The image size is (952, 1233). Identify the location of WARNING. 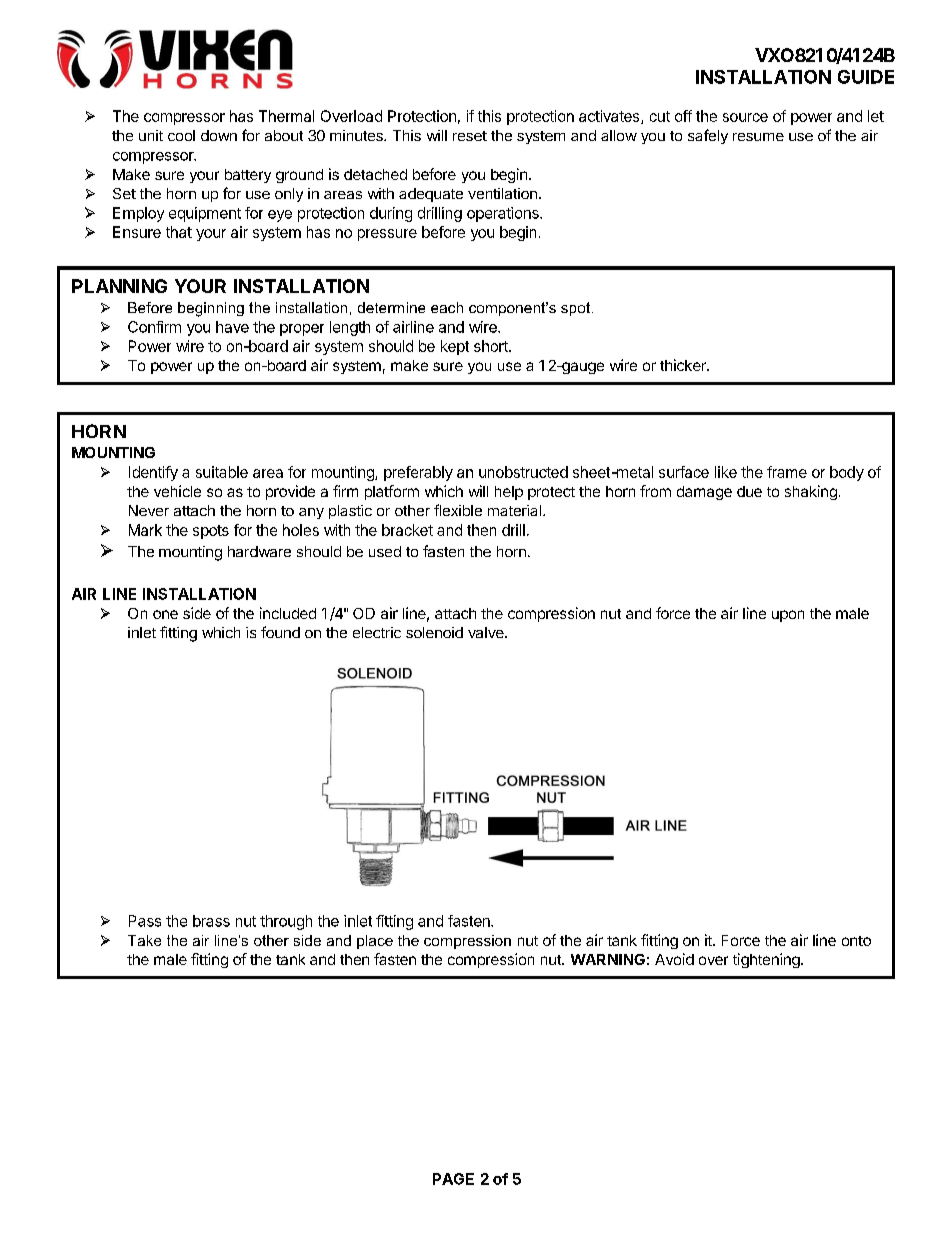
(608, 959).
